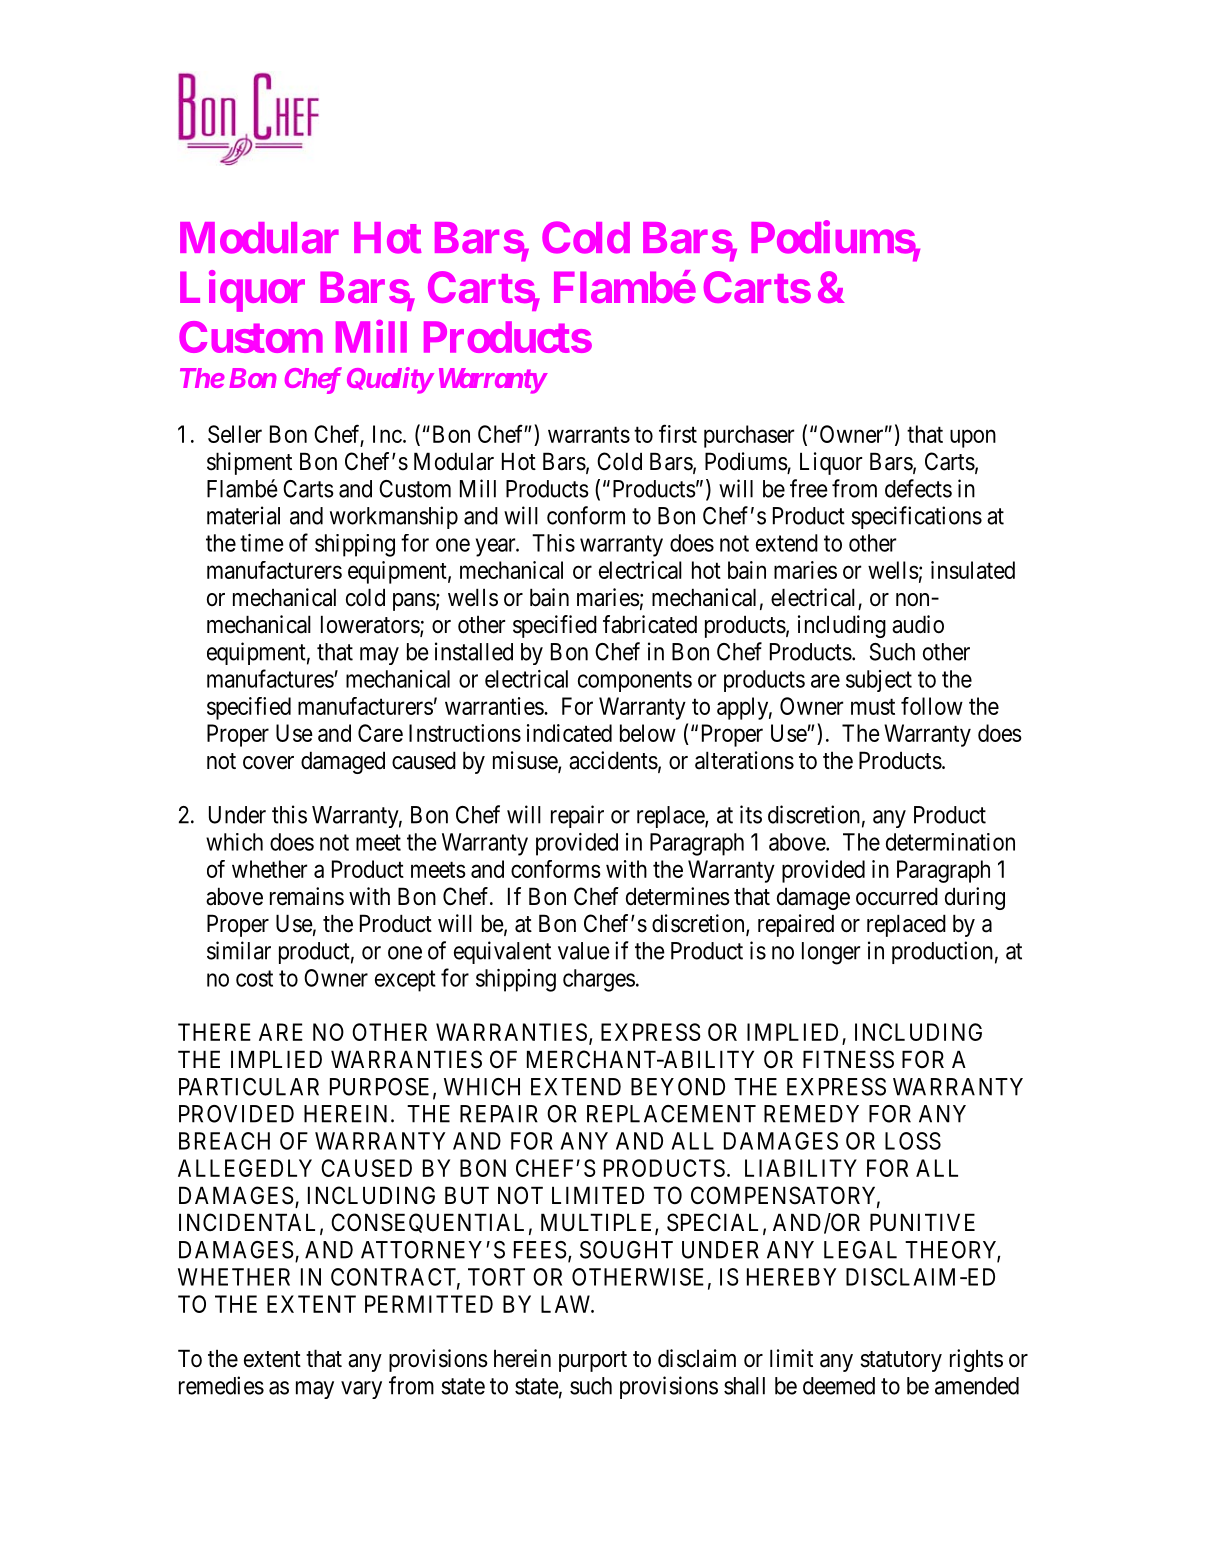  Describe the element at coordinates (584, 951) in the page. I see `value` at that location.
